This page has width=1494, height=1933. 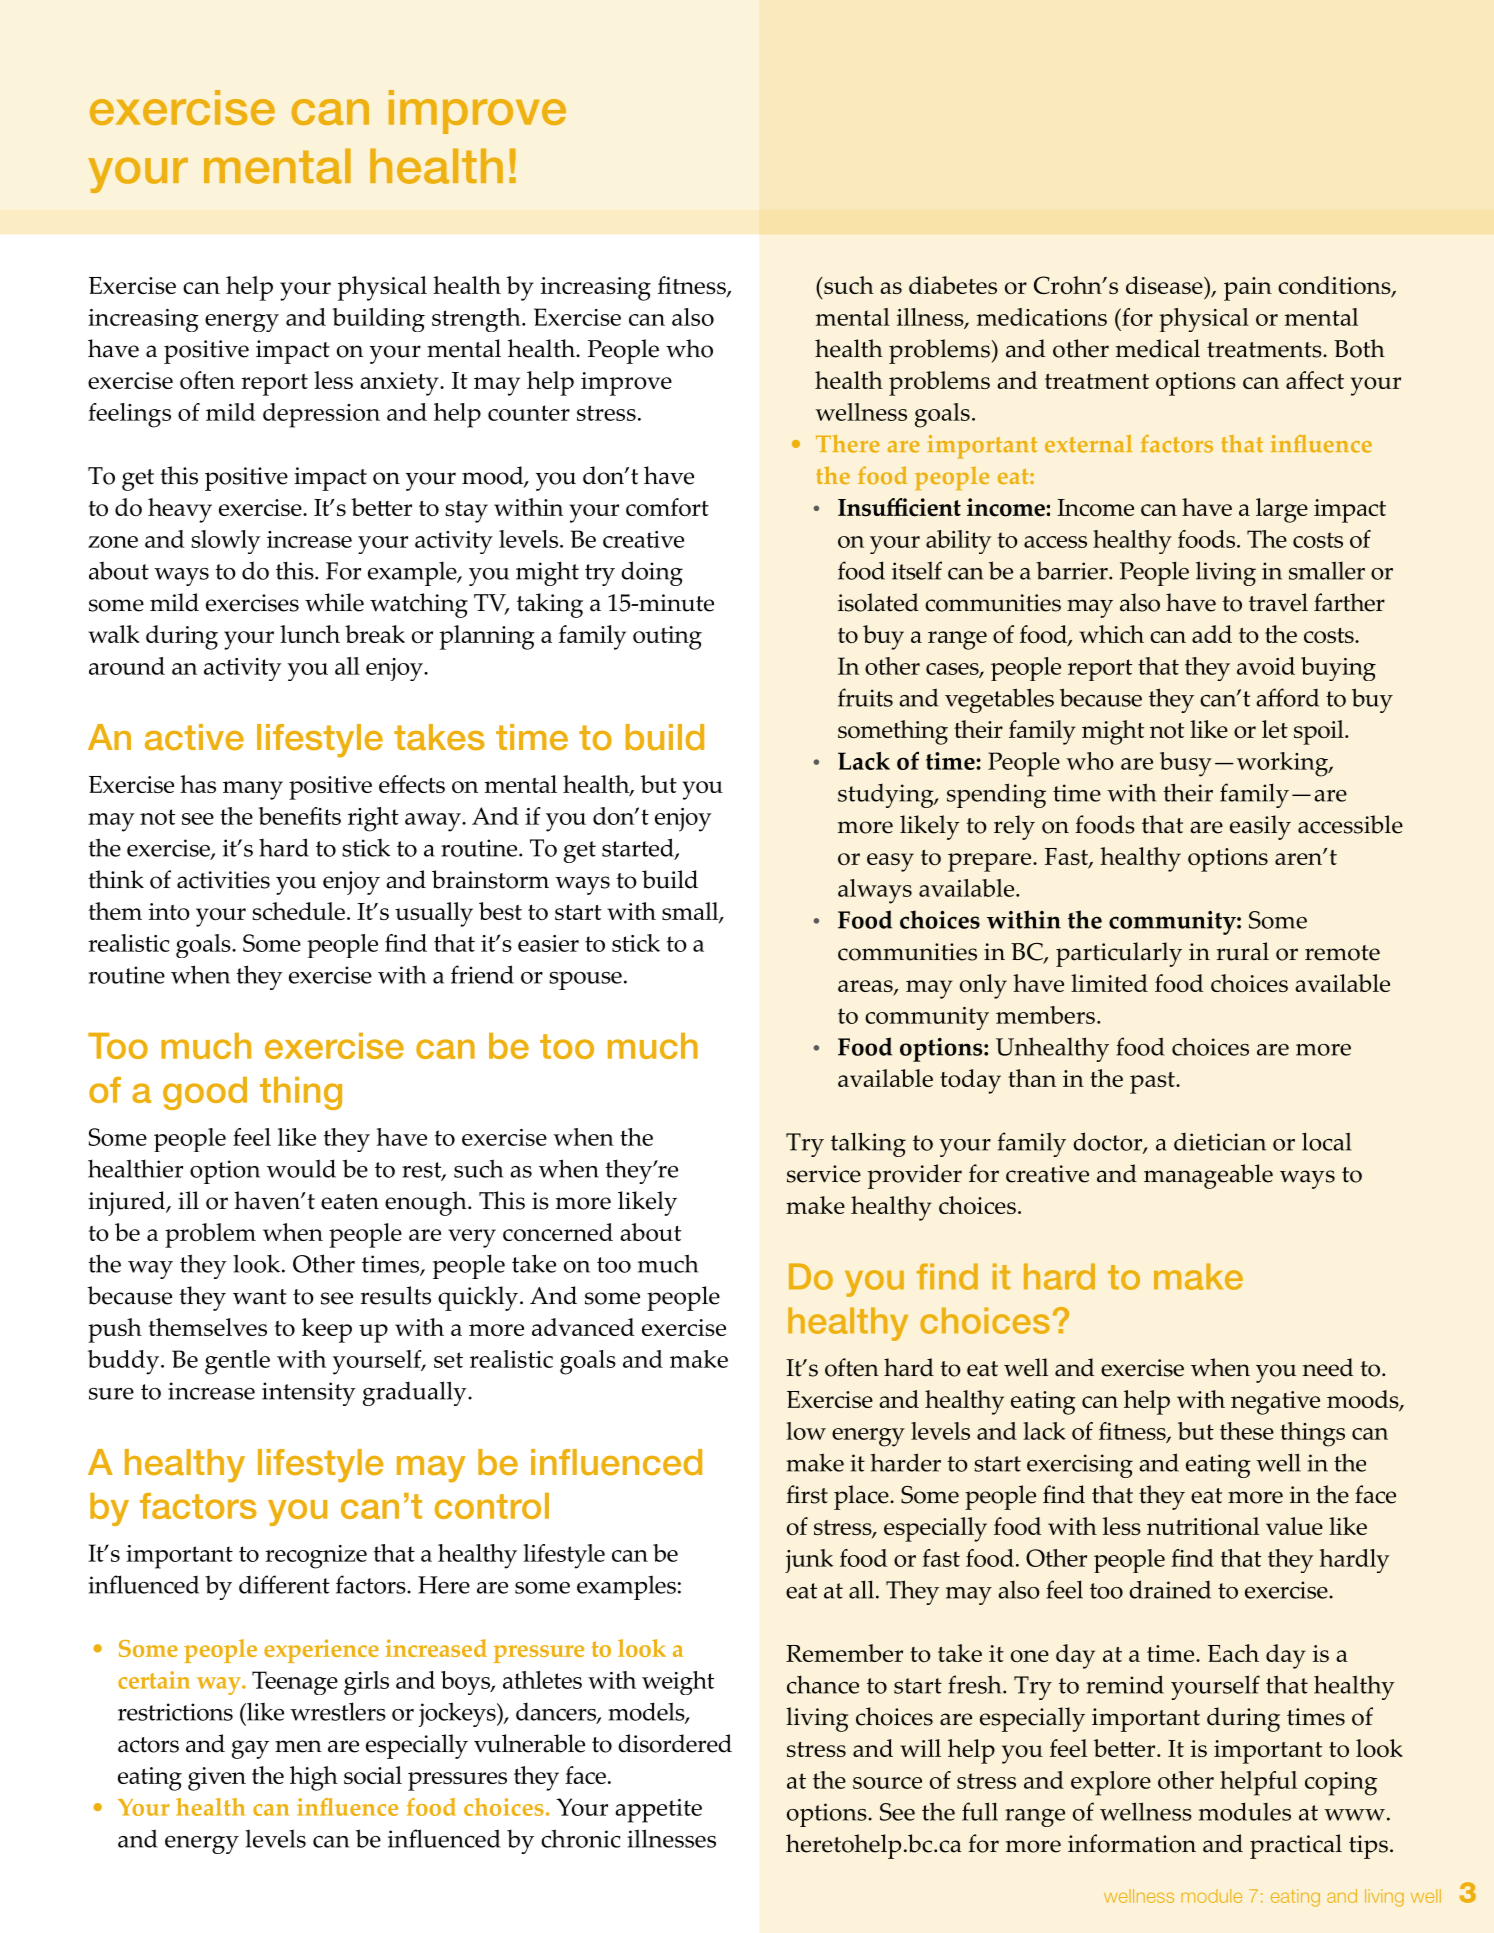 What do you see at coordinates (309, 1394) in the page?
I see `intensity` at bounding box center [309, 1394].
